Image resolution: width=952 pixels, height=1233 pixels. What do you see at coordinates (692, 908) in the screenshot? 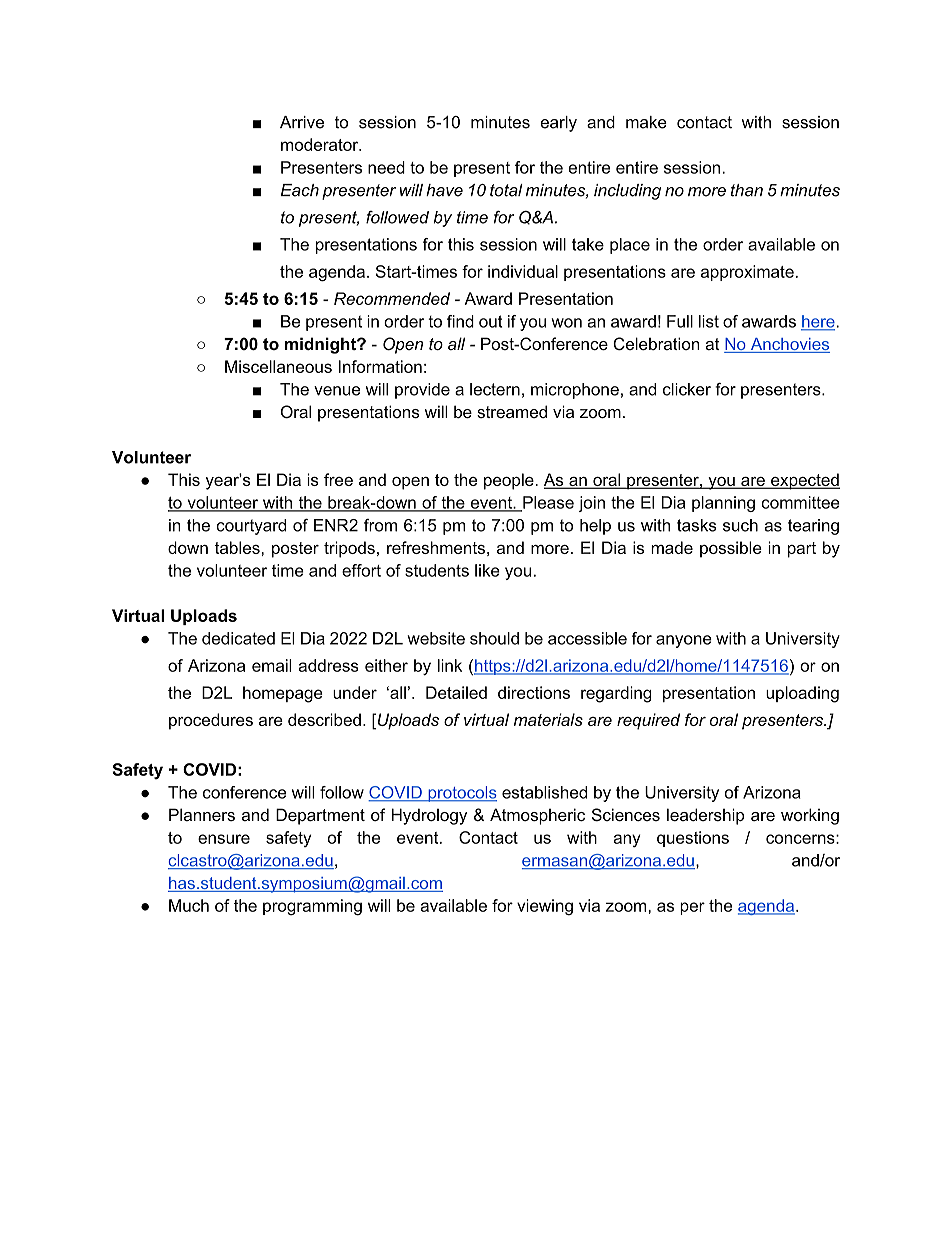
I see `per` at bounding box center [692, 908].
